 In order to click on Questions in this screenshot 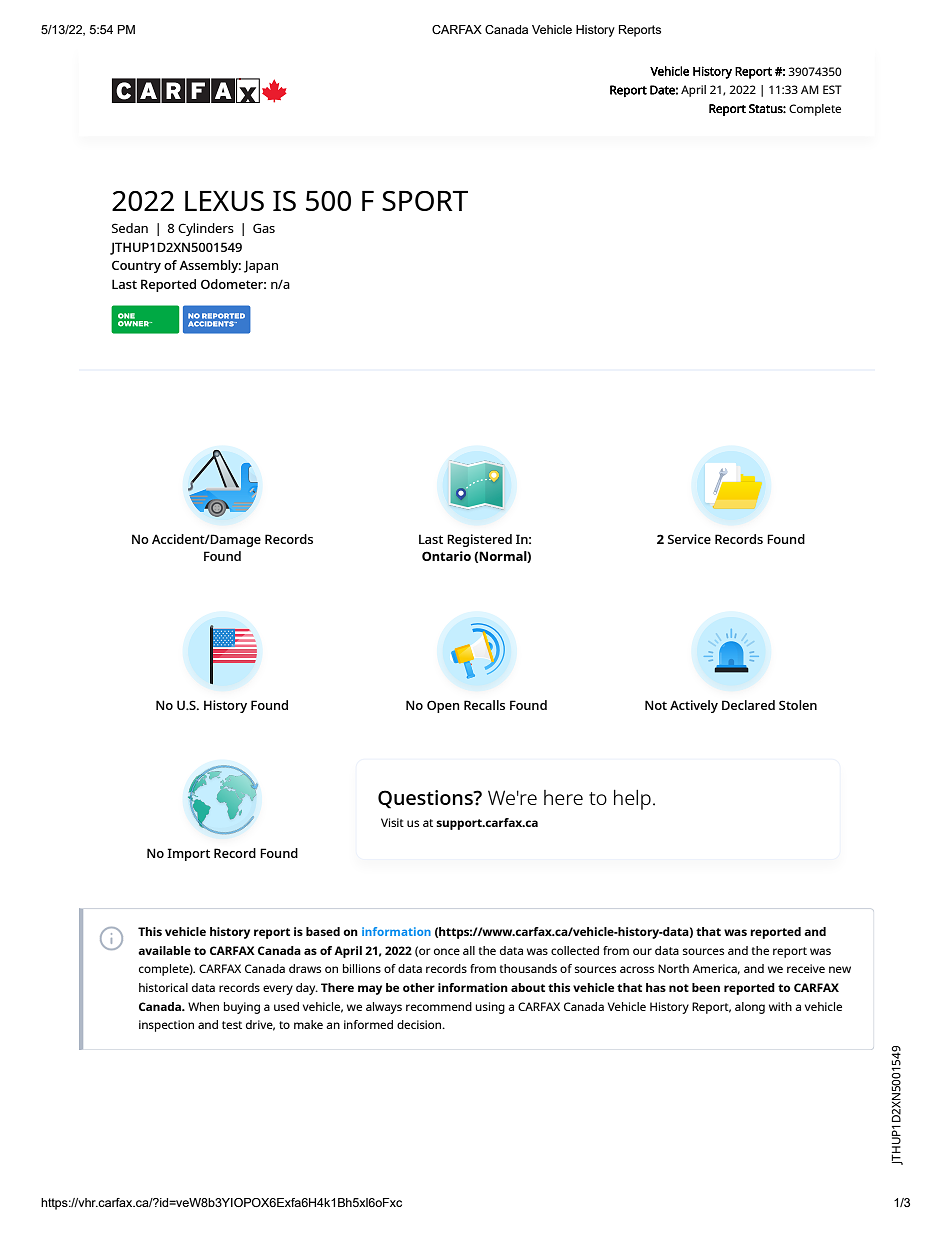, I will do `click(426, 799)`.
